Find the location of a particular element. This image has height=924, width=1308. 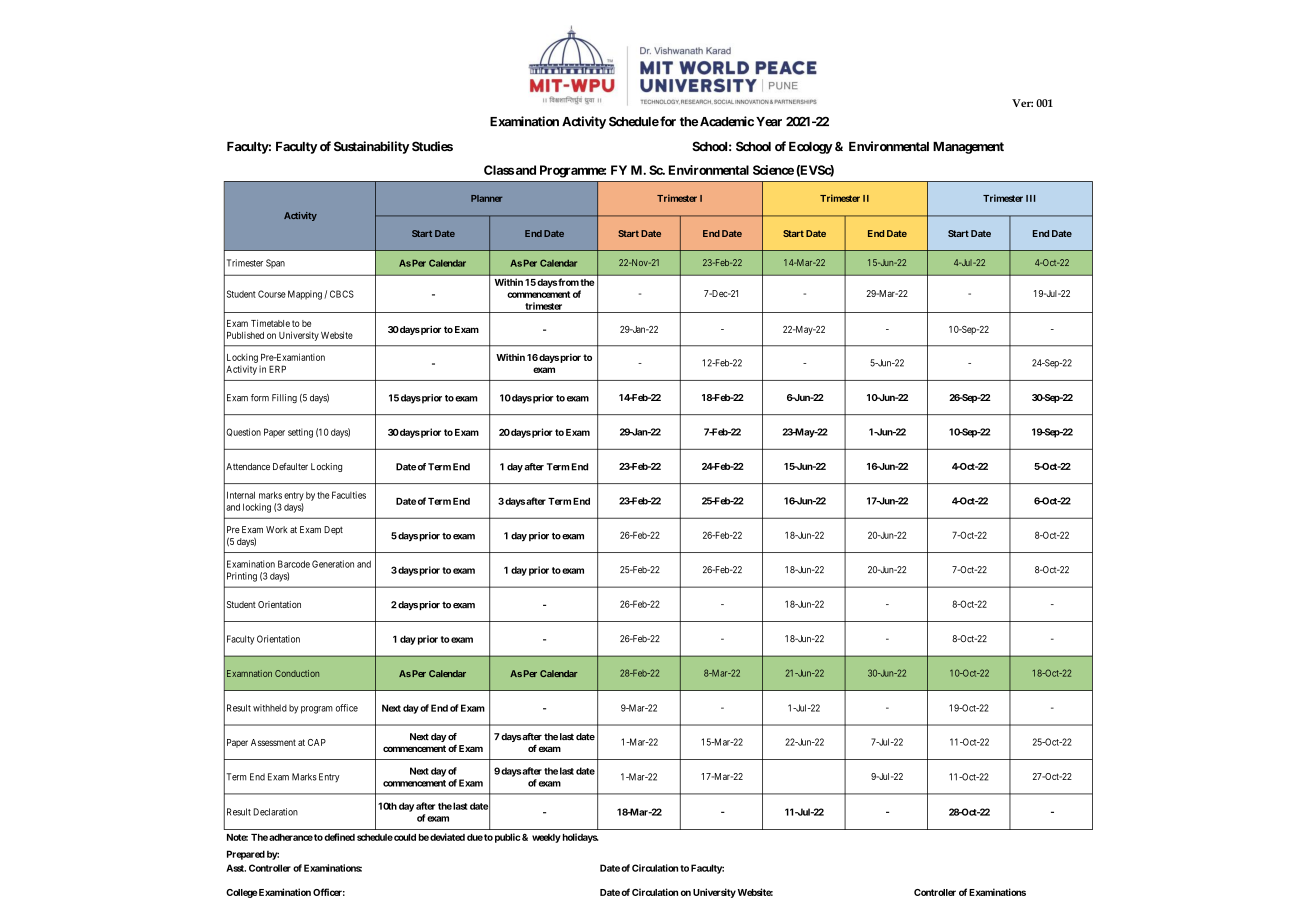

from is located at coordinates (568, 282).
